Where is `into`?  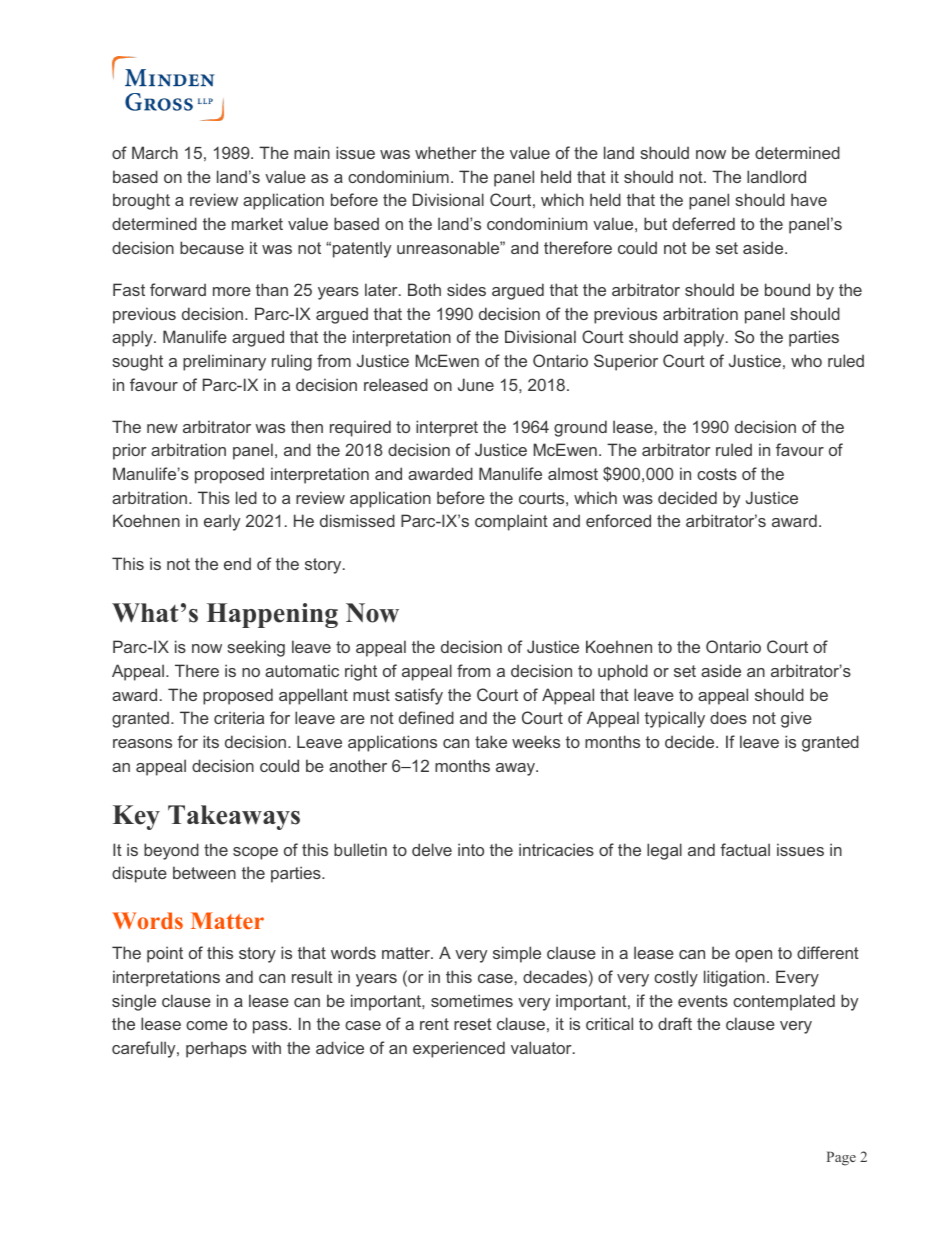 into is located at coordinates (471, 849).
